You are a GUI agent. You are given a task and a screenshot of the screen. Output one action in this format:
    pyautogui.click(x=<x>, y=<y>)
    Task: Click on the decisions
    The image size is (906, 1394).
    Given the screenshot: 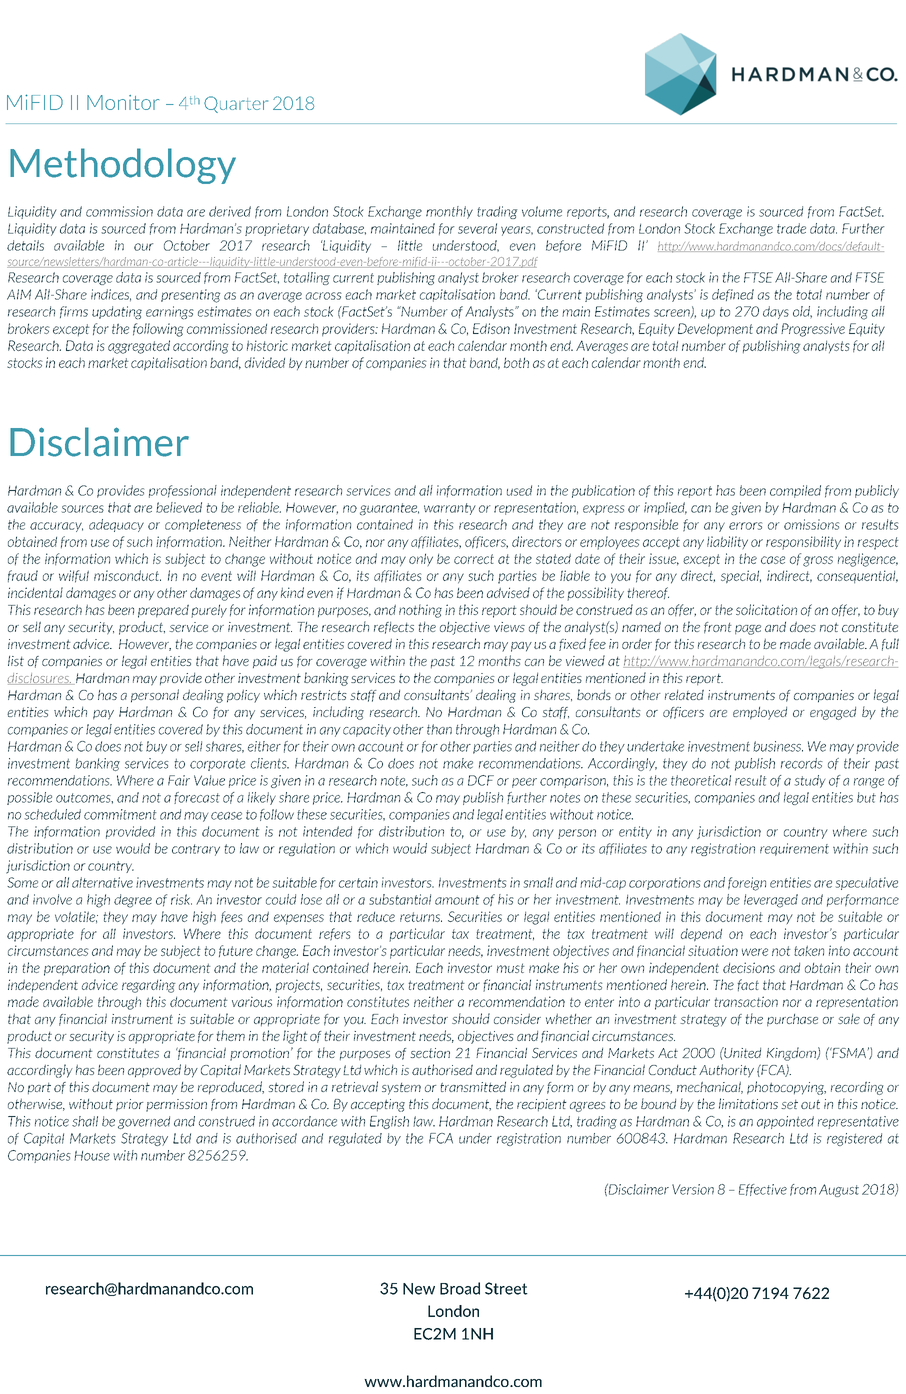 What is the action you would take?
    pyautogui.click(x=749, y=967)
